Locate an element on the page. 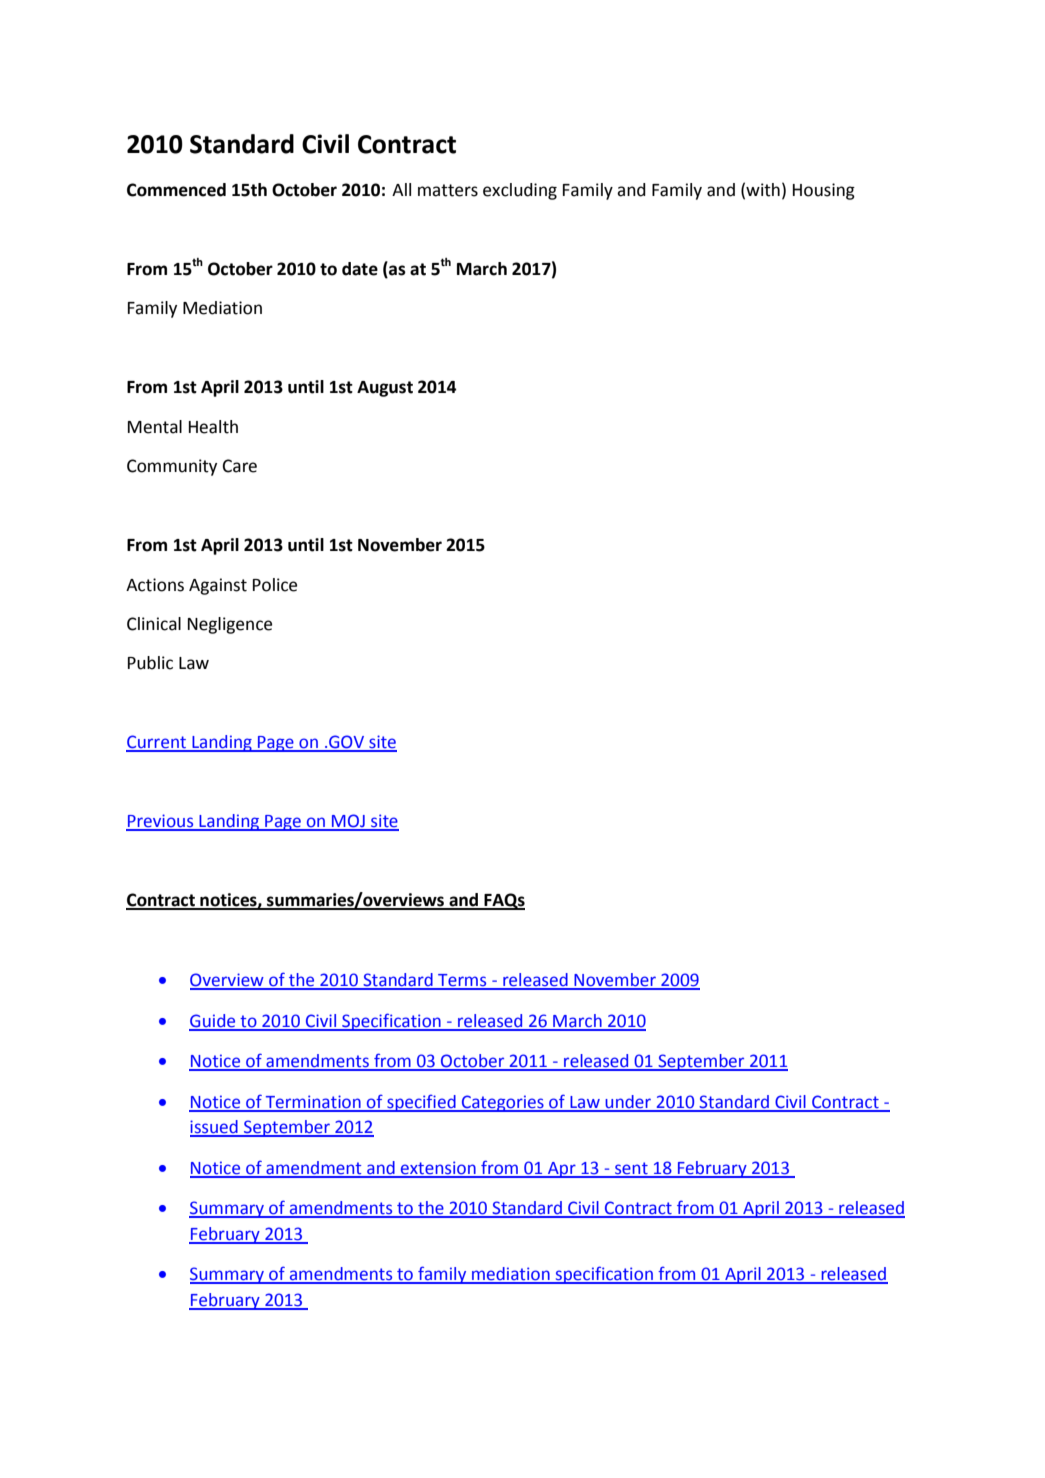  excluding is located at coordinates (520, 191).
